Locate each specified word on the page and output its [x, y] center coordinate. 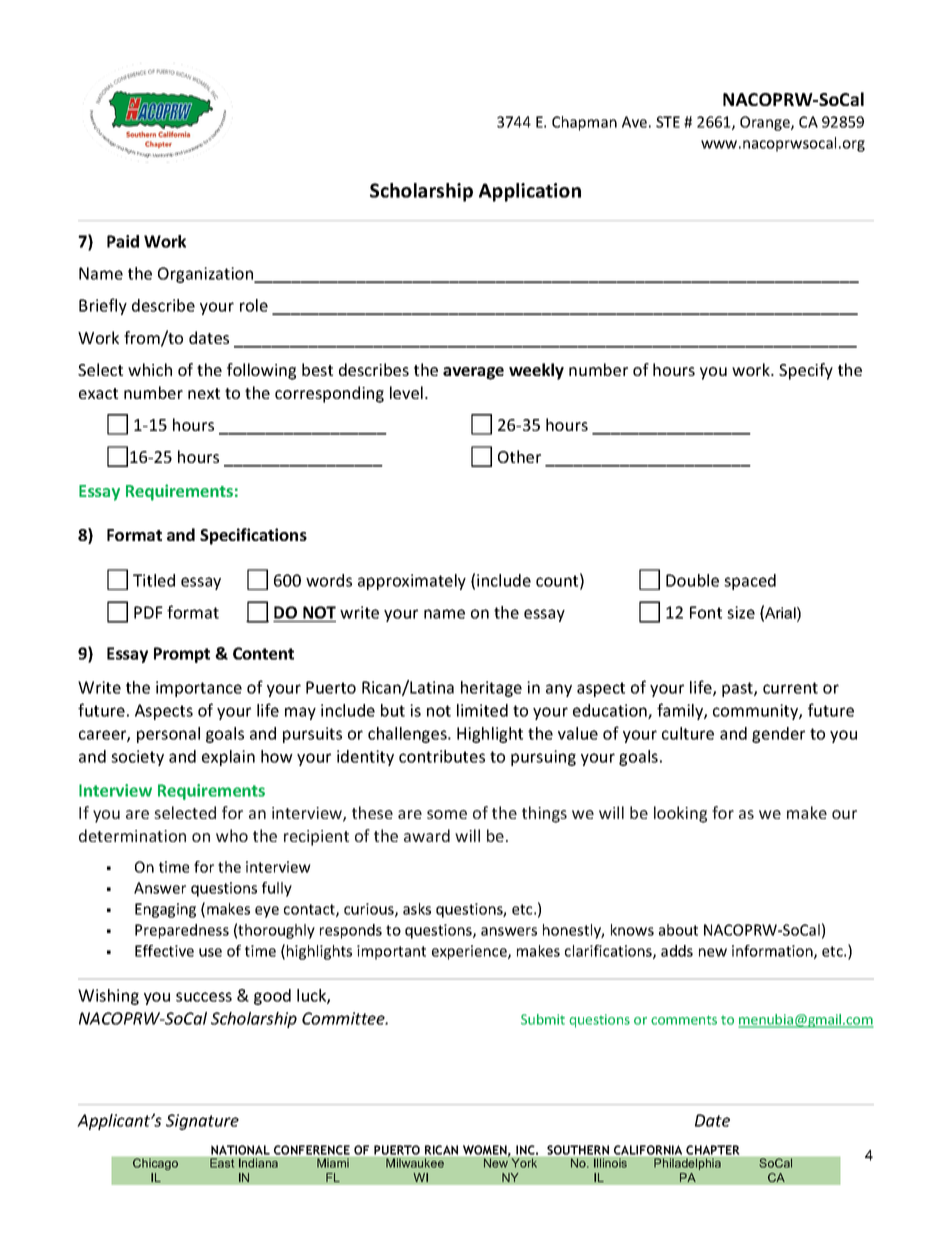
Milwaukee [415, 1163]
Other [519, 456]
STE [668, 122]
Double [692, 580]
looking [680, 814]
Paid [123, 241]
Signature [202, 1122]
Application [530, 192]
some [447, 814]
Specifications [253, 536]
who [232, 835]
